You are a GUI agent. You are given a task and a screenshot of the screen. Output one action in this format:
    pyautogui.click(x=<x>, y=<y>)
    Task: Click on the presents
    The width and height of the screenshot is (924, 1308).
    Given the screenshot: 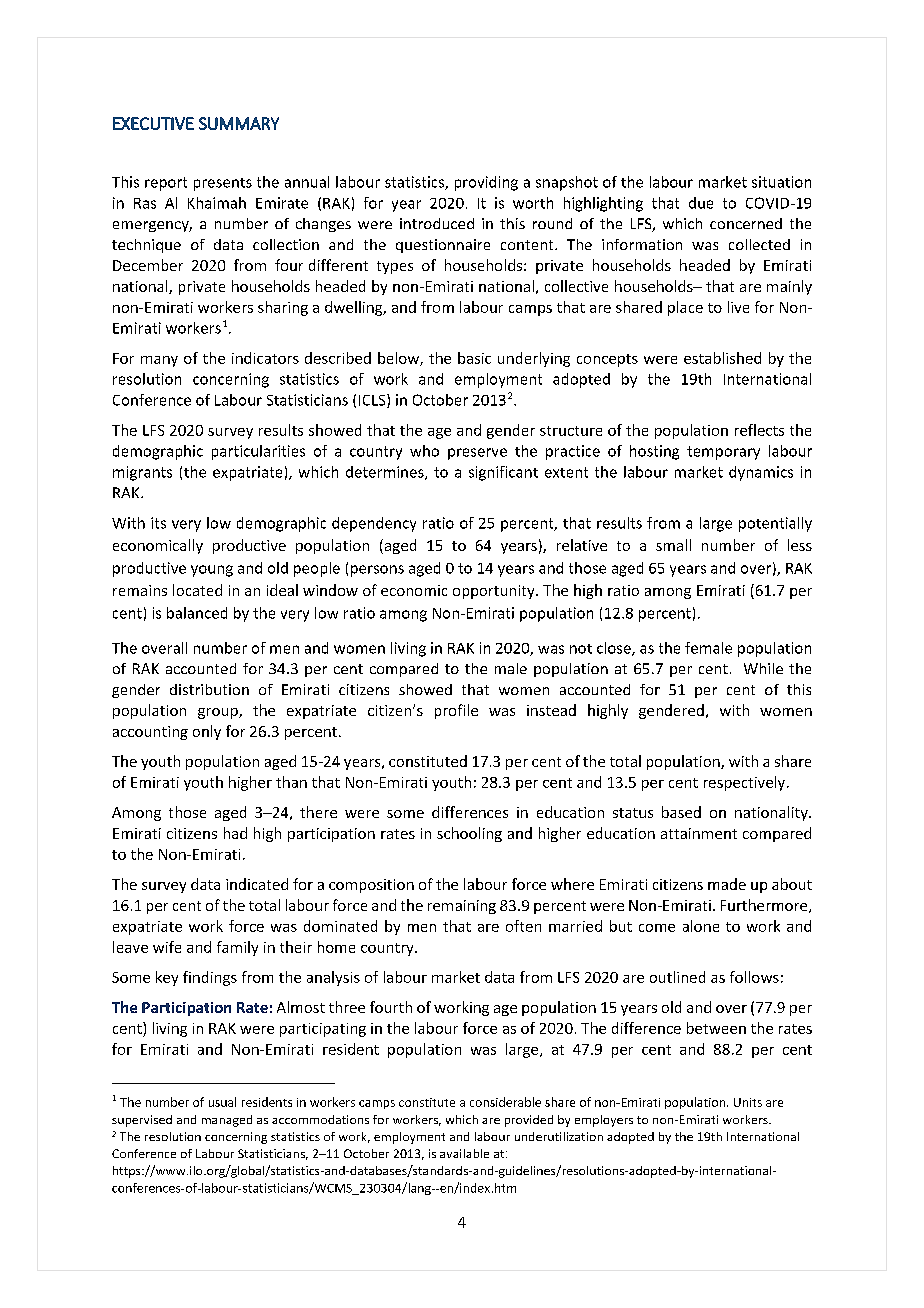 What is the action you would take?
    pyautogui.click(x=223, y=184)
